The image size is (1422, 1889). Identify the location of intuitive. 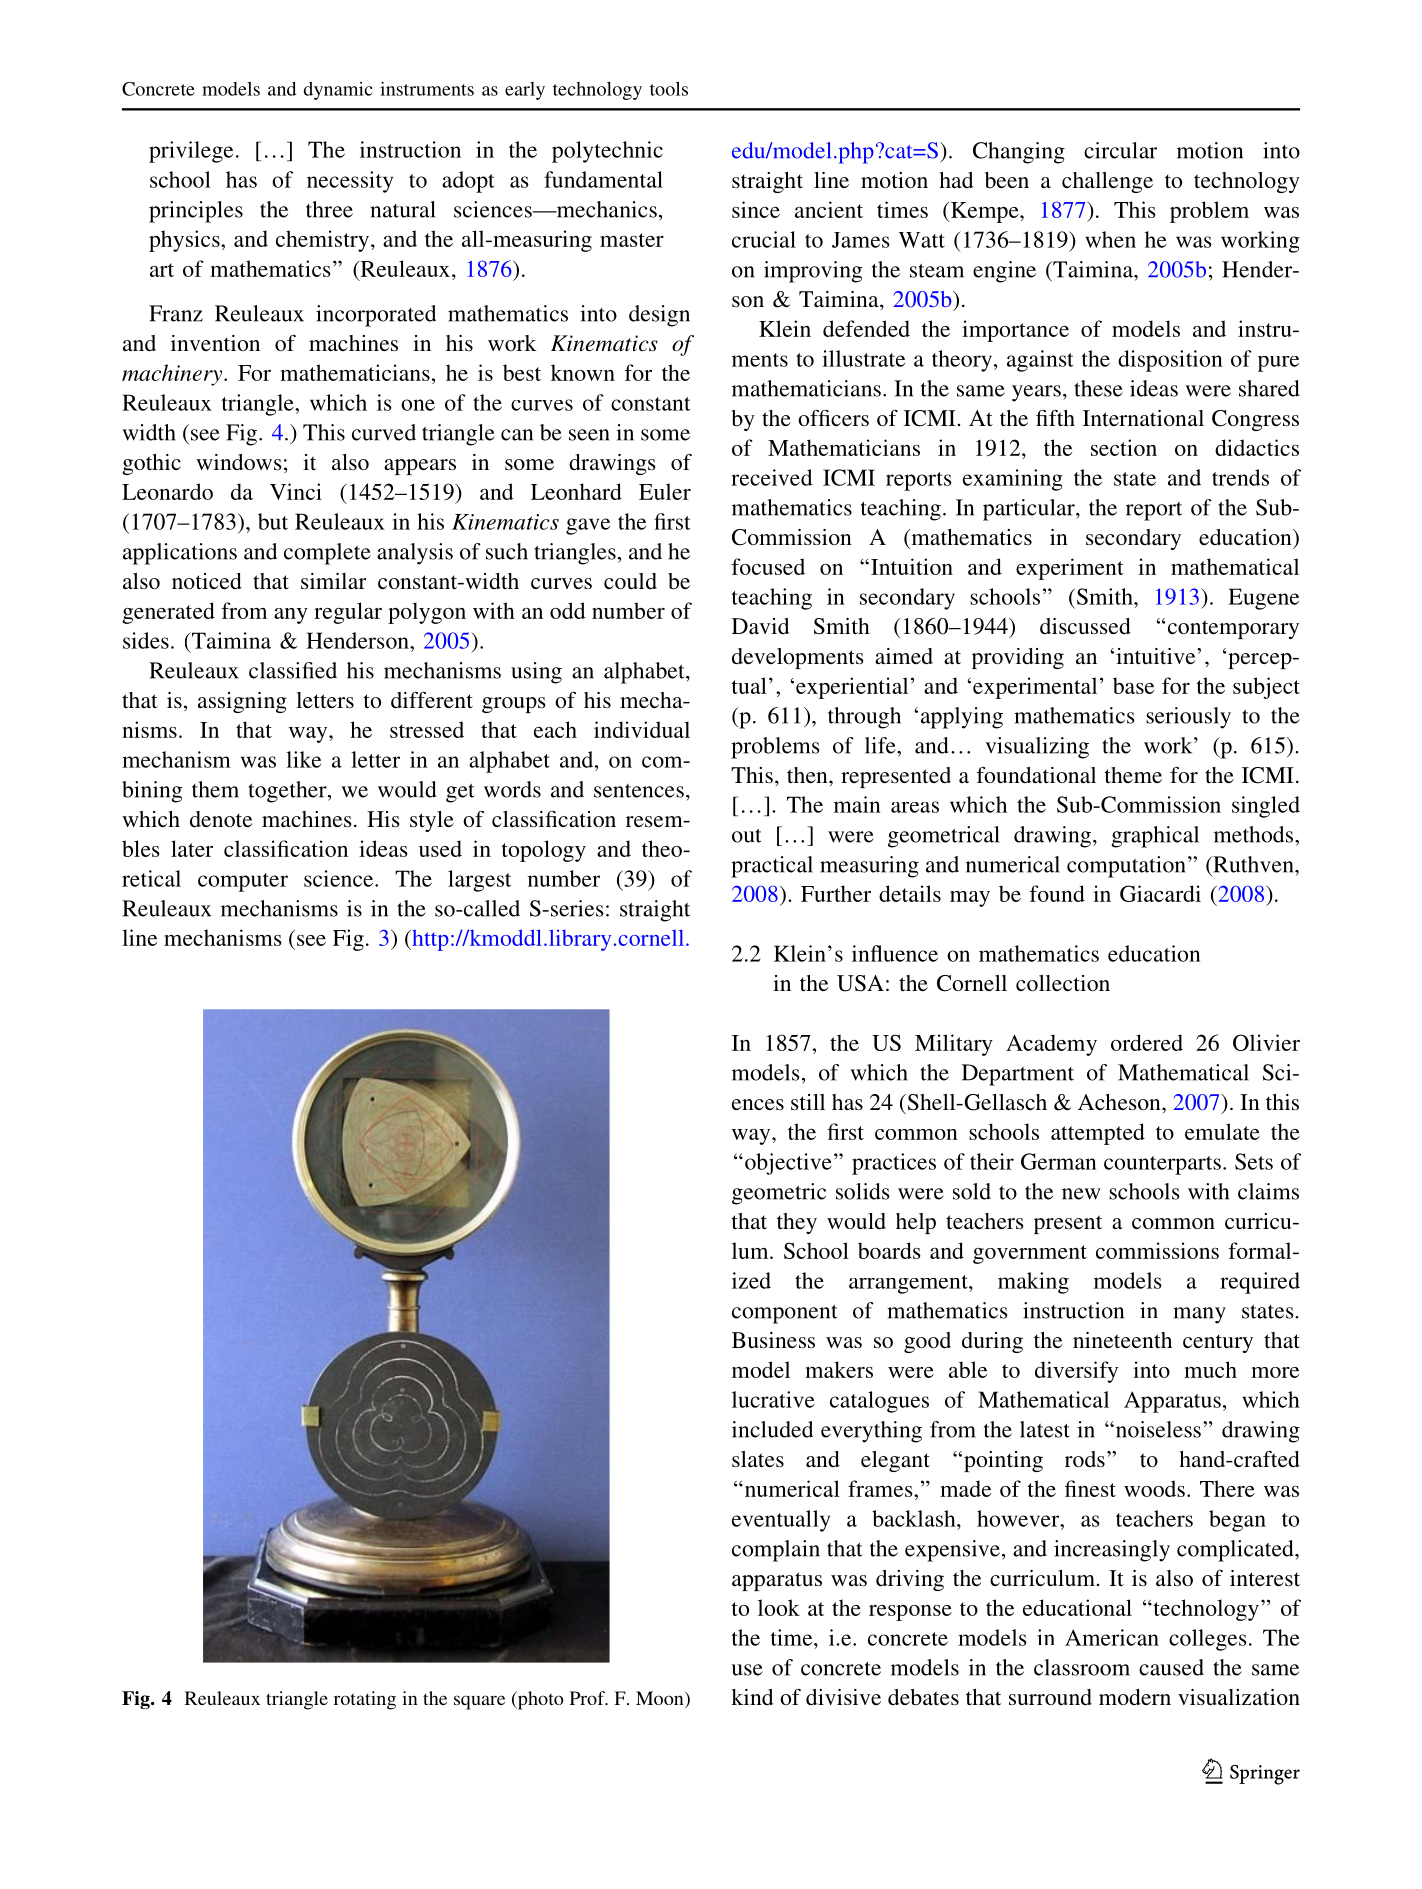
(1157, 656).
